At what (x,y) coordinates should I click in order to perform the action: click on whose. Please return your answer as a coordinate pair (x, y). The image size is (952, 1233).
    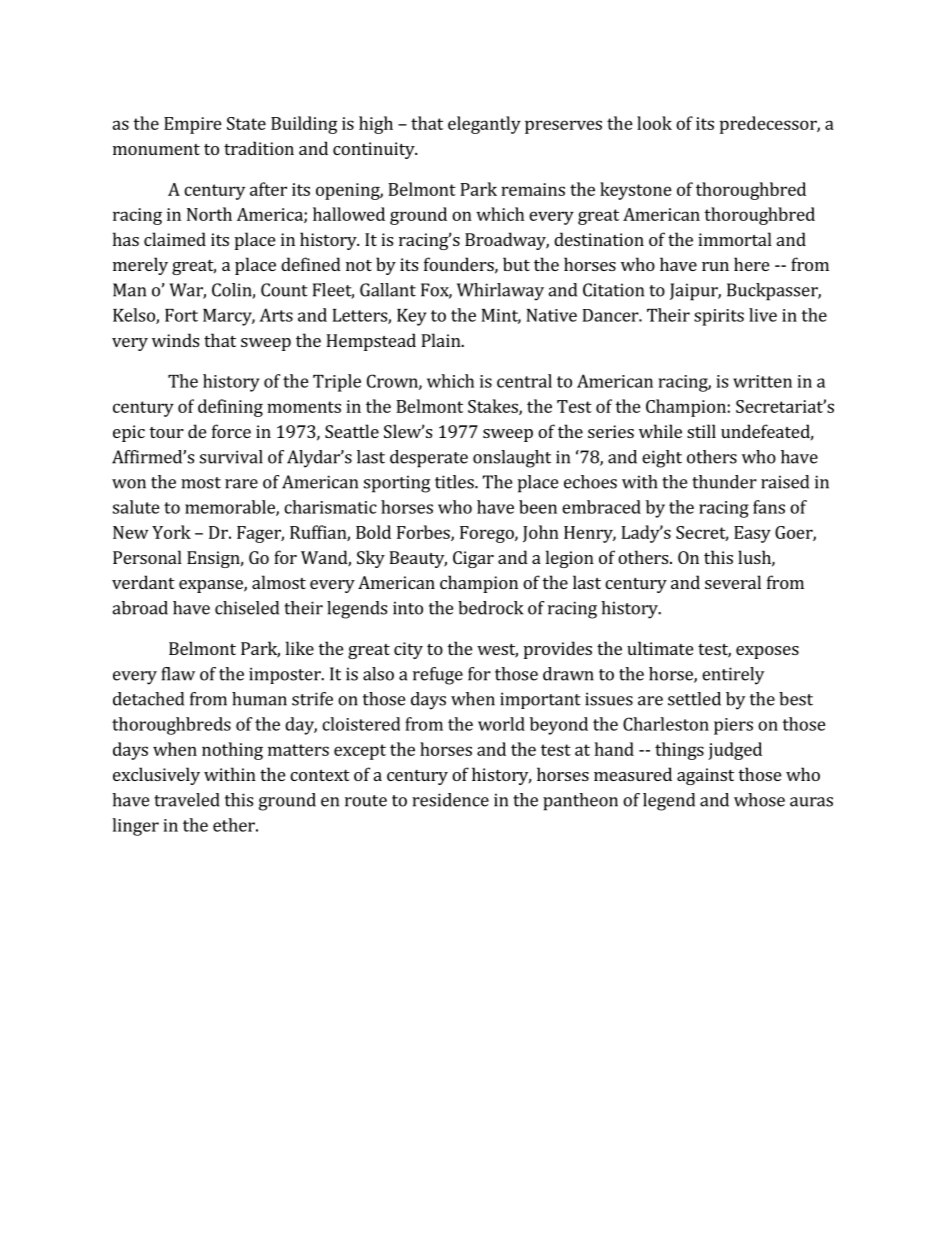
    Looking at the image, I should click on (759, 800).
